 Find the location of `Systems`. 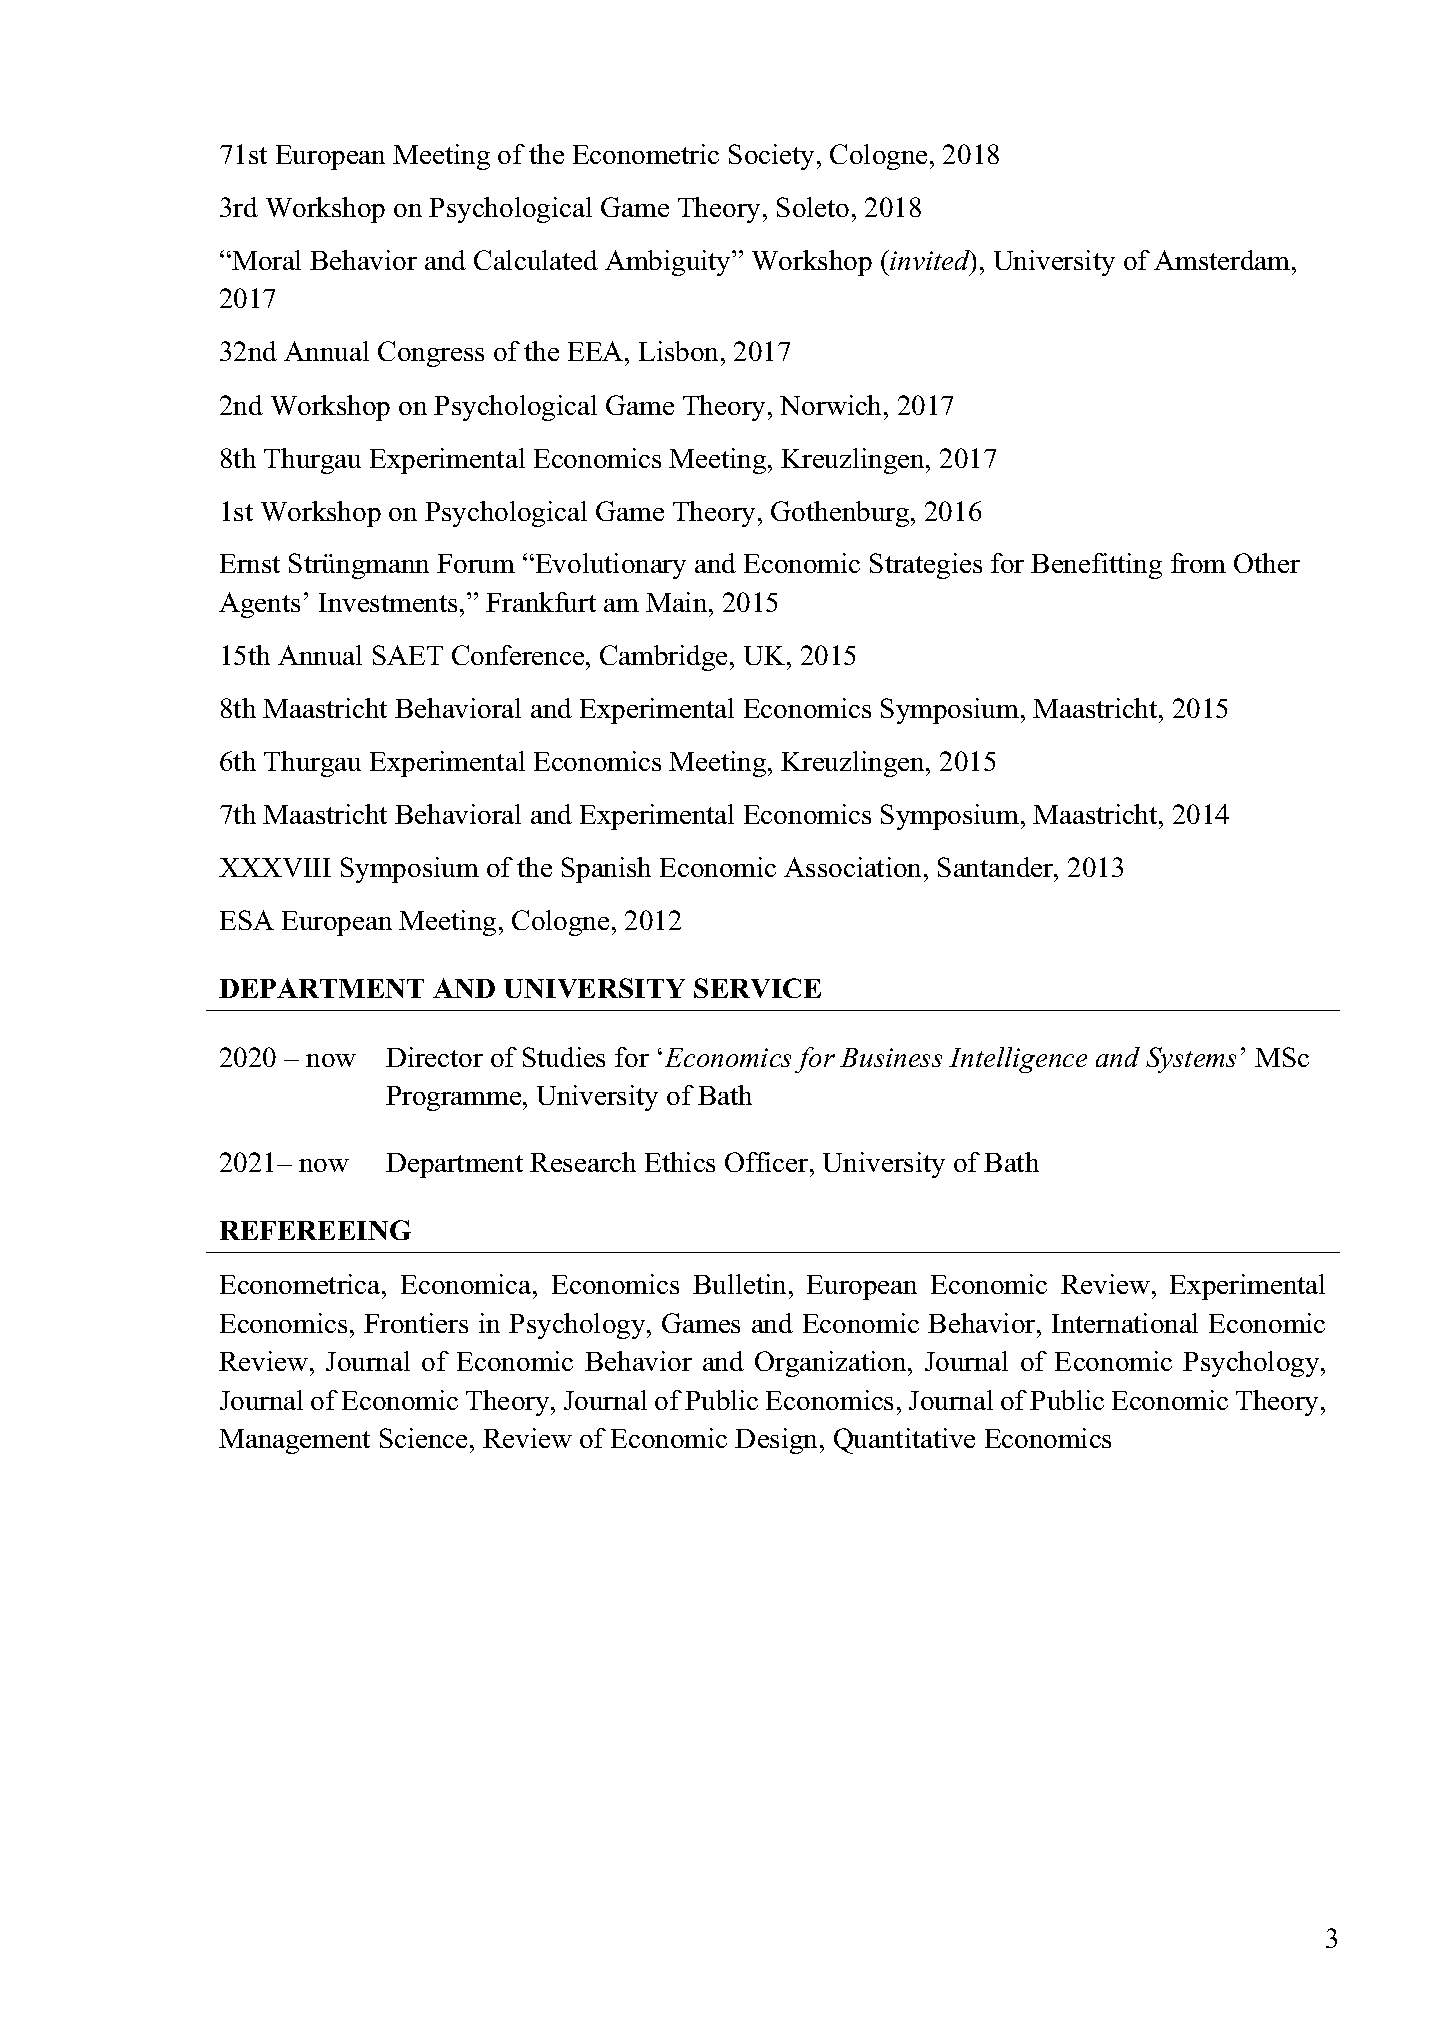

Systems is located at coordinates (1191, 1060).
